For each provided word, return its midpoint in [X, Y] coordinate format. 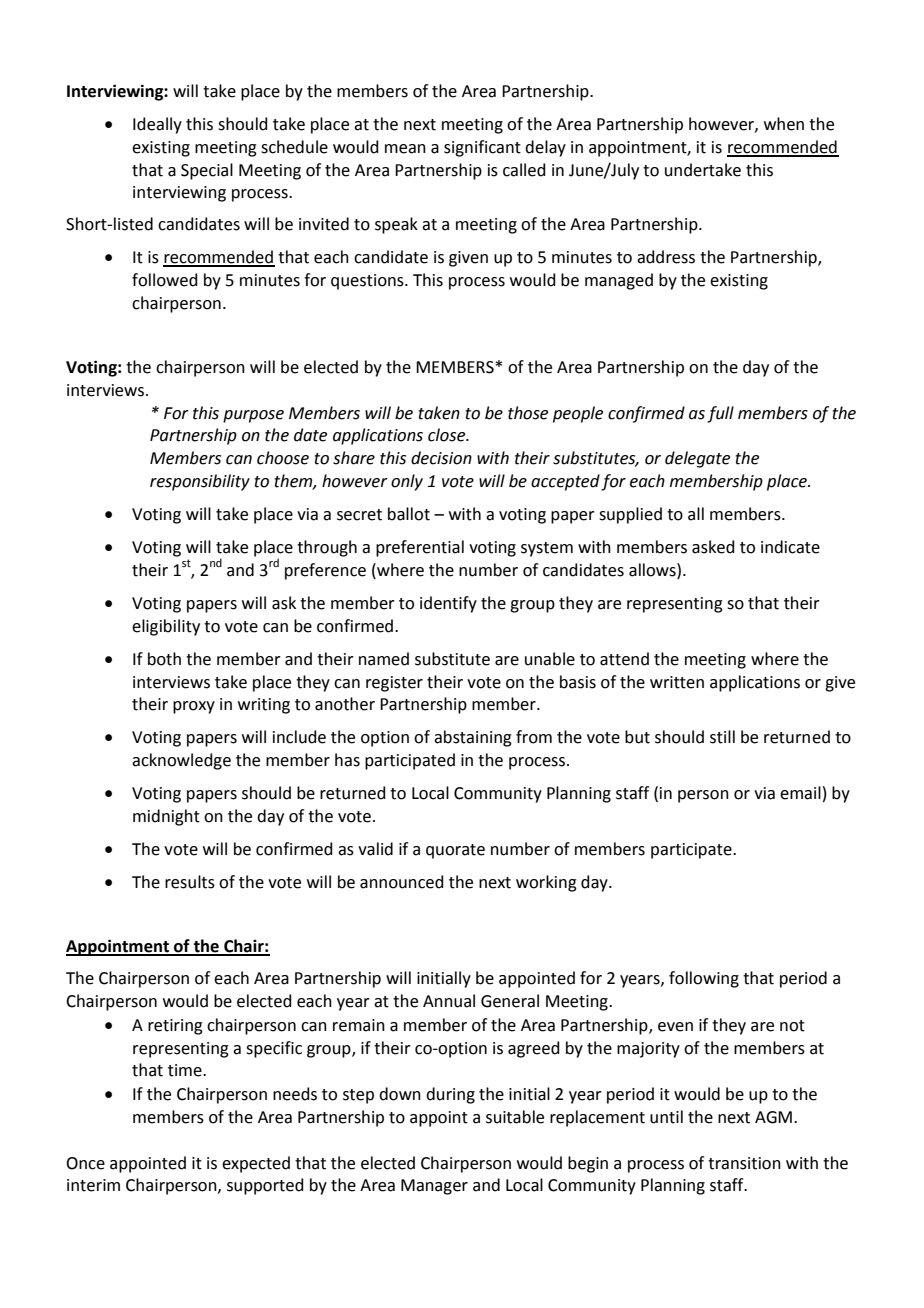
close [448, 435]
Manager [434, 1187]
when [784, 124]
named [384, 659]
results [190, 882]
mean [405, 149]
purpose [253, 416]
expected [256, 1164]
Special [207, 171]
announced [402, 882]
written [677, 682]
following [704, 979]
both [164, 659]
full [720, 414]
